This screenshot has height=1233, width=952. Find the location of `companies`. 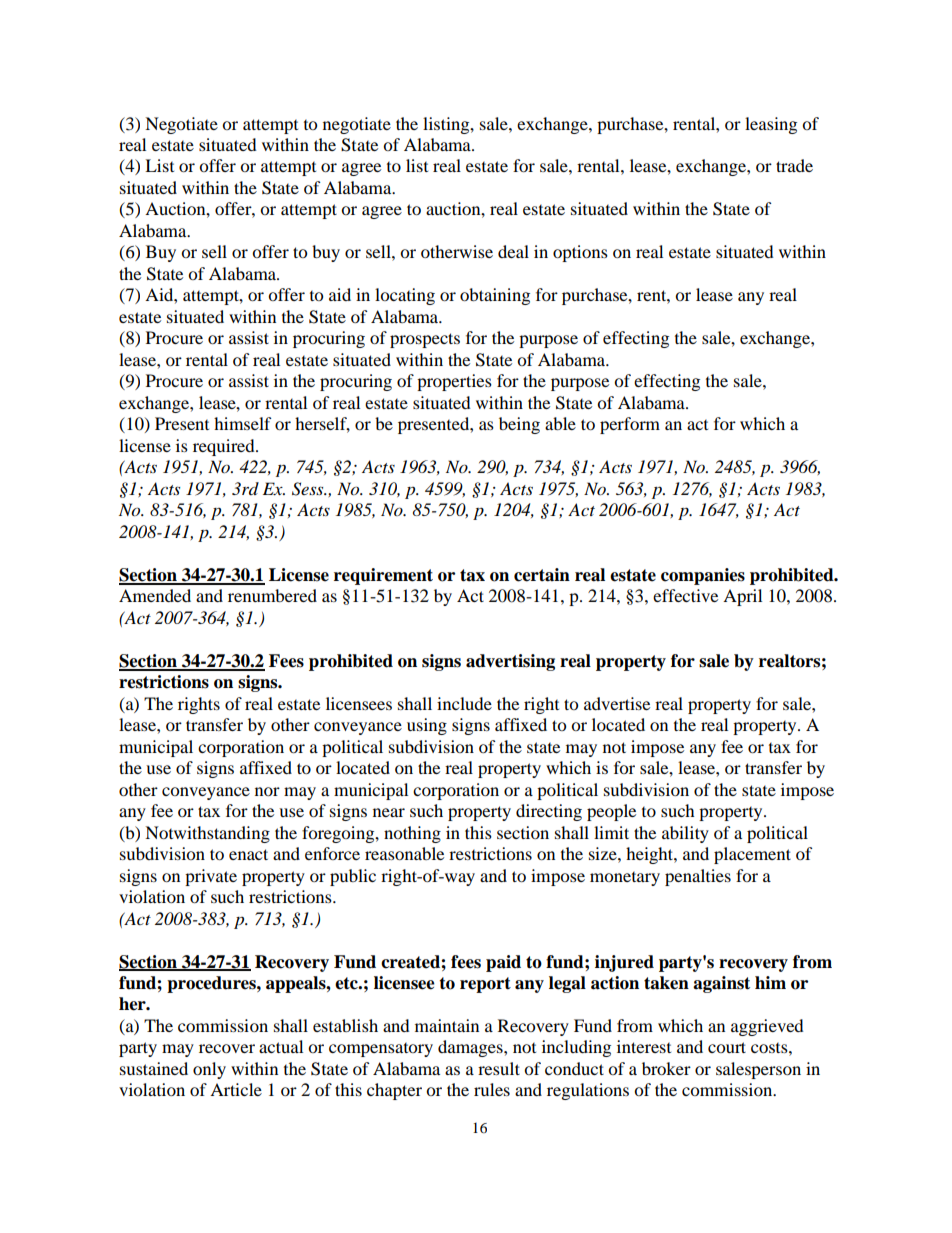

companies is located at coordinates (703, 576).
